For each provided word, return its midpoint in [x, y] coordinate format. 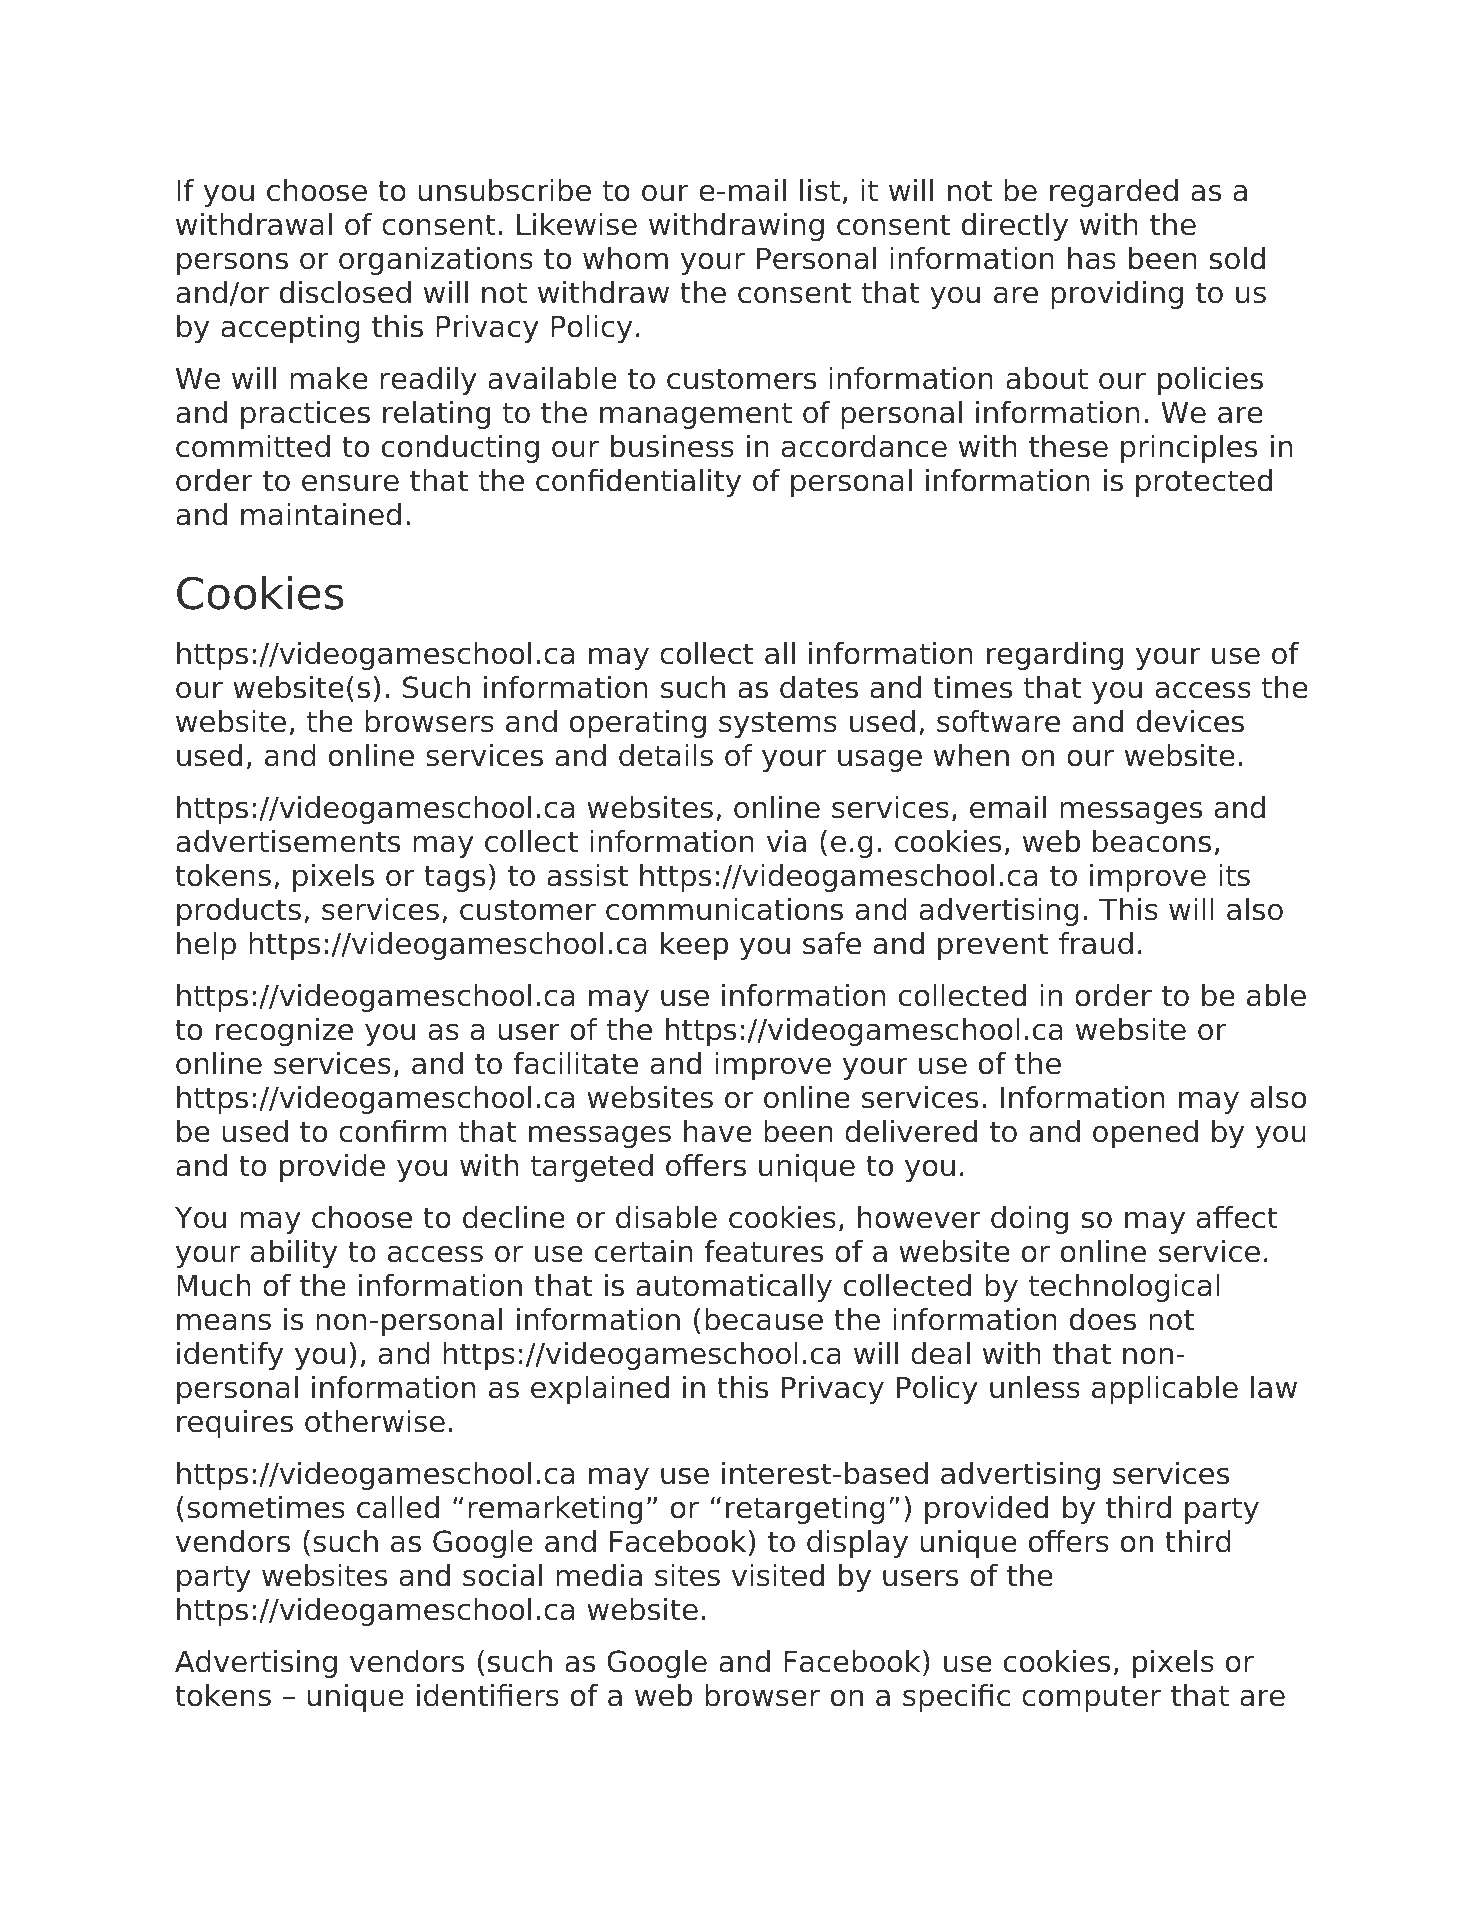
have [718, 1131]
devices [1190, 721]
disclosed [345, 292]
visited [778, 1575]
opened [1145, 1134]
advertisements [288, 841]
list [820, 190]
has [1092, 258]
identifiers [488, 1695]
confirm [393, 1131]
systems [778, 724]
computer [1091, 1698]
